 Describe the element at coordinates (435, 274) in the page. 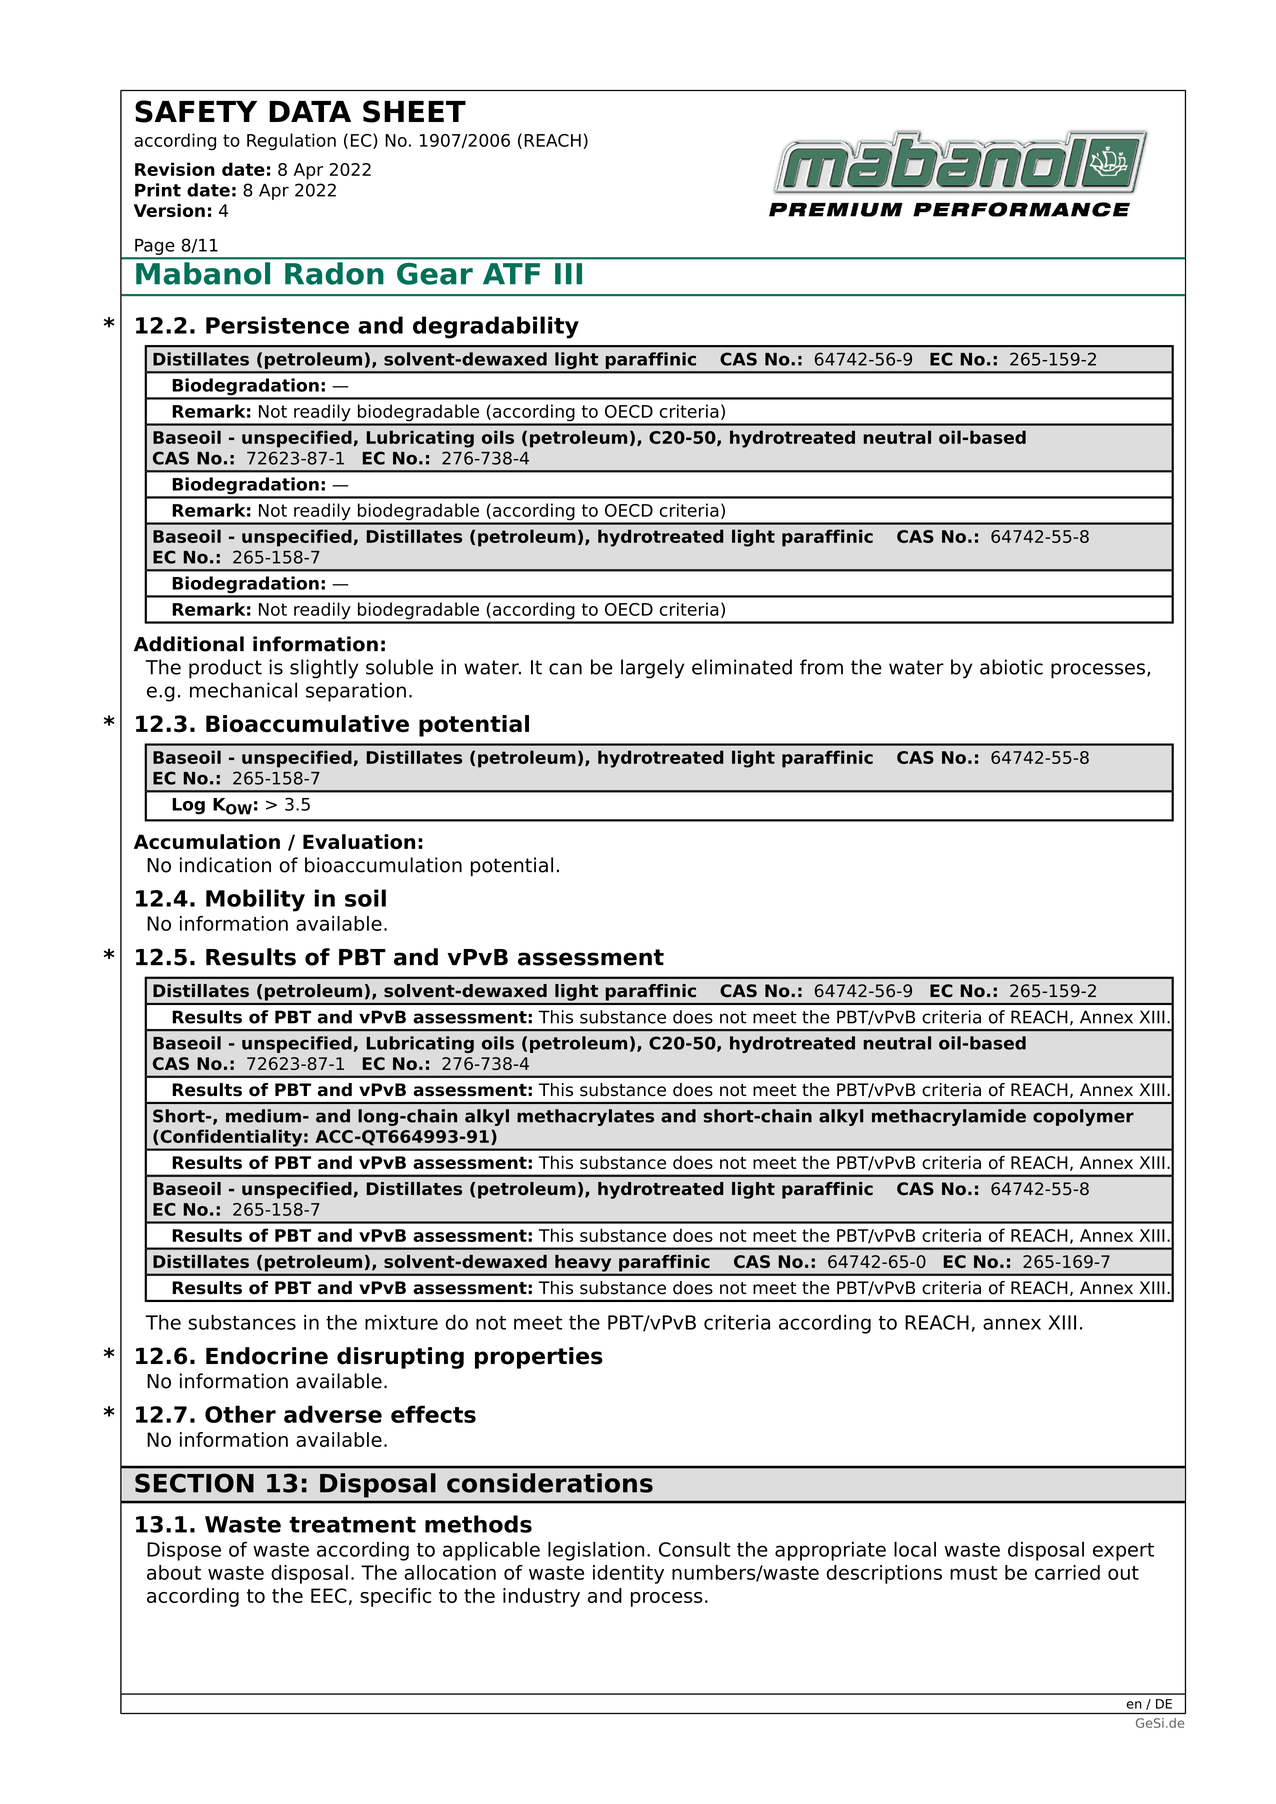

I see `Gear` at that location.
